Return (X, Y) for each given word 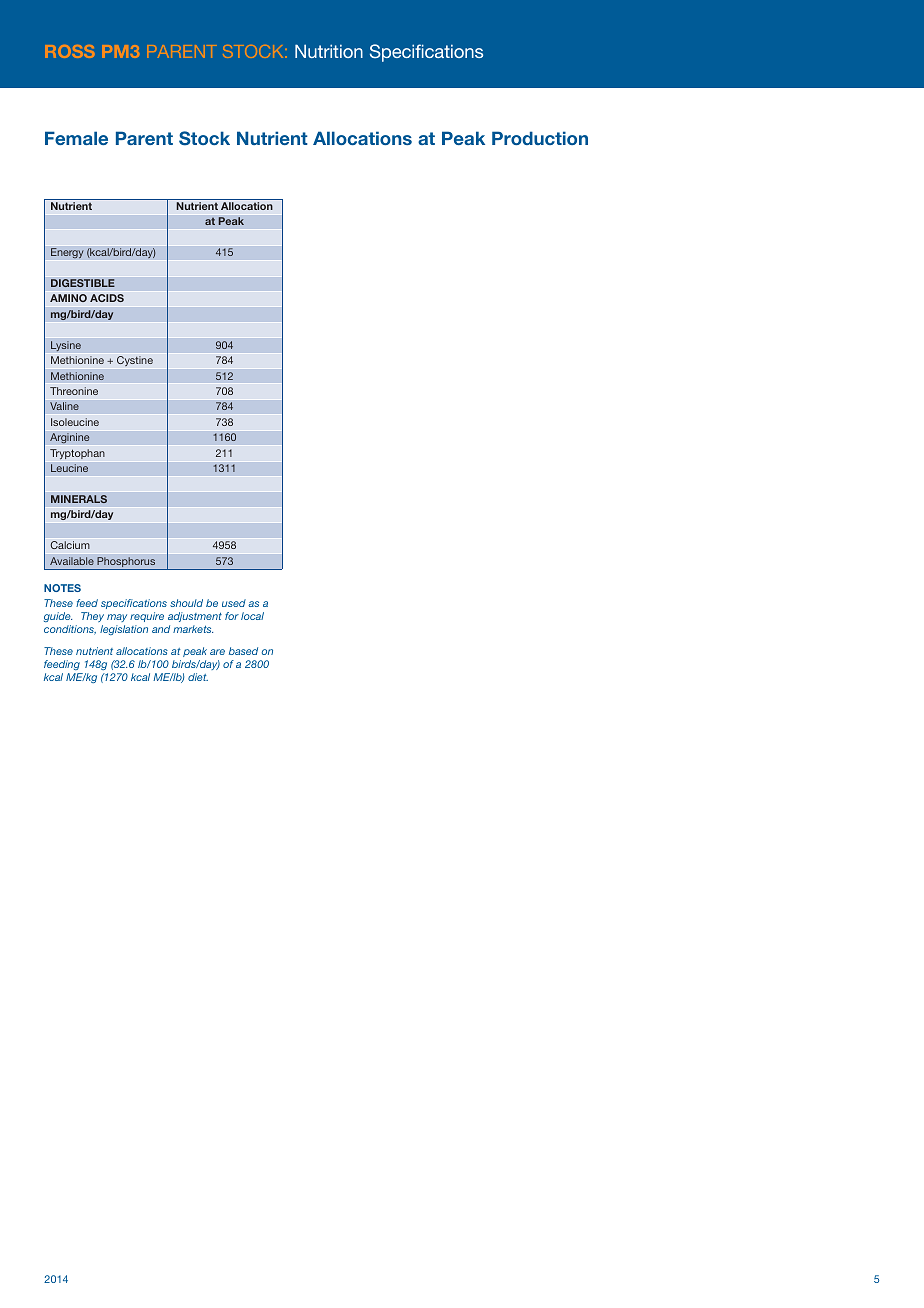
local (252, 616)
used (234, 603)
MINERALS (79, 499)
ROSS (69, 51)
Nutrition (329, 51)
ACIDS (107, 298)
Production (540, 138)
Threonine (74, 391)
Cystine (135, 362)
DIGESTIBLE (83, 283)
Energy (67, 253)
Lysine (66, 346)
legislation (124, 630)
